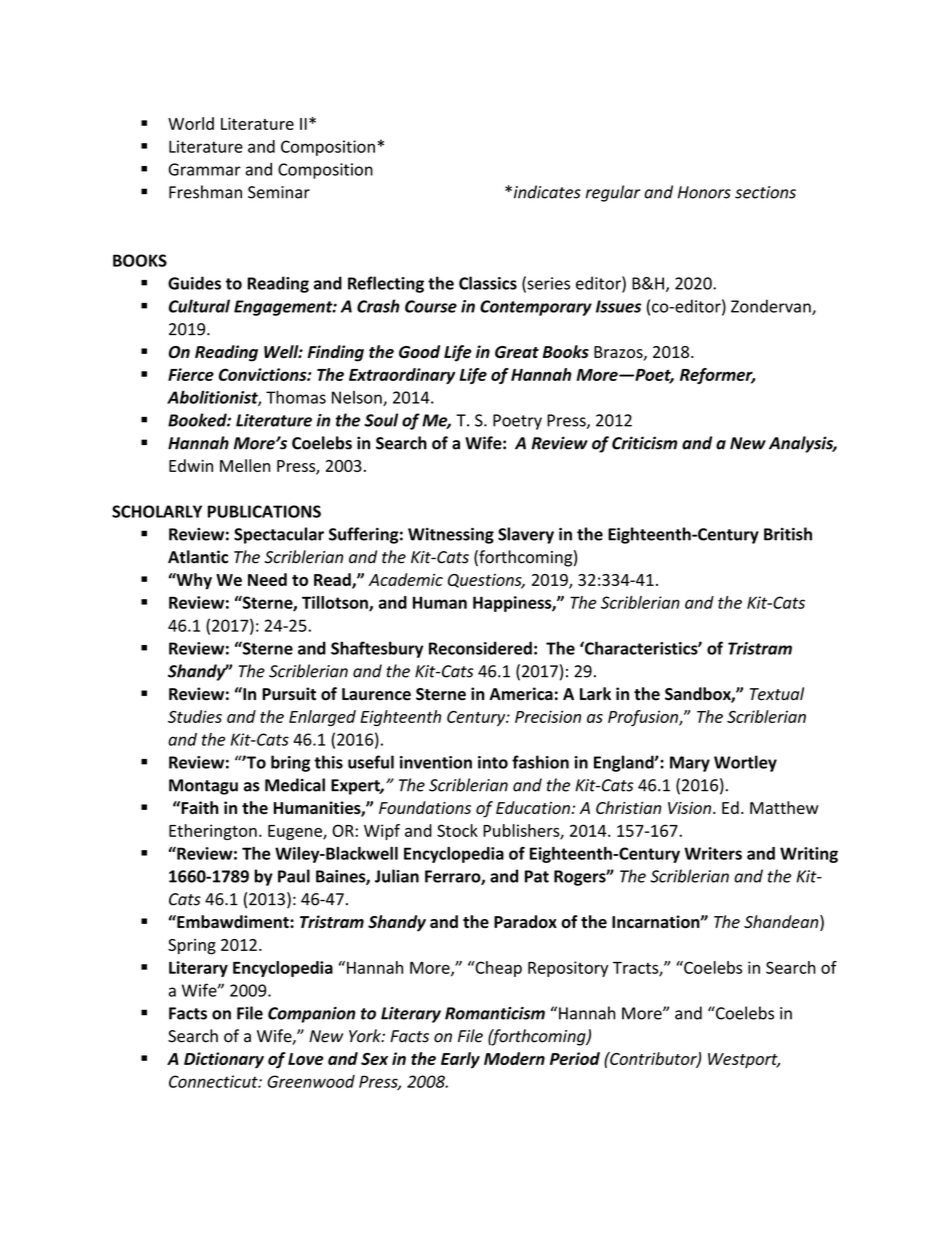 This page has height=1233, width=952. What do you see at coordinates (460, 1060) in the page?
I see `Early` at bounding box center [460, 1060].
